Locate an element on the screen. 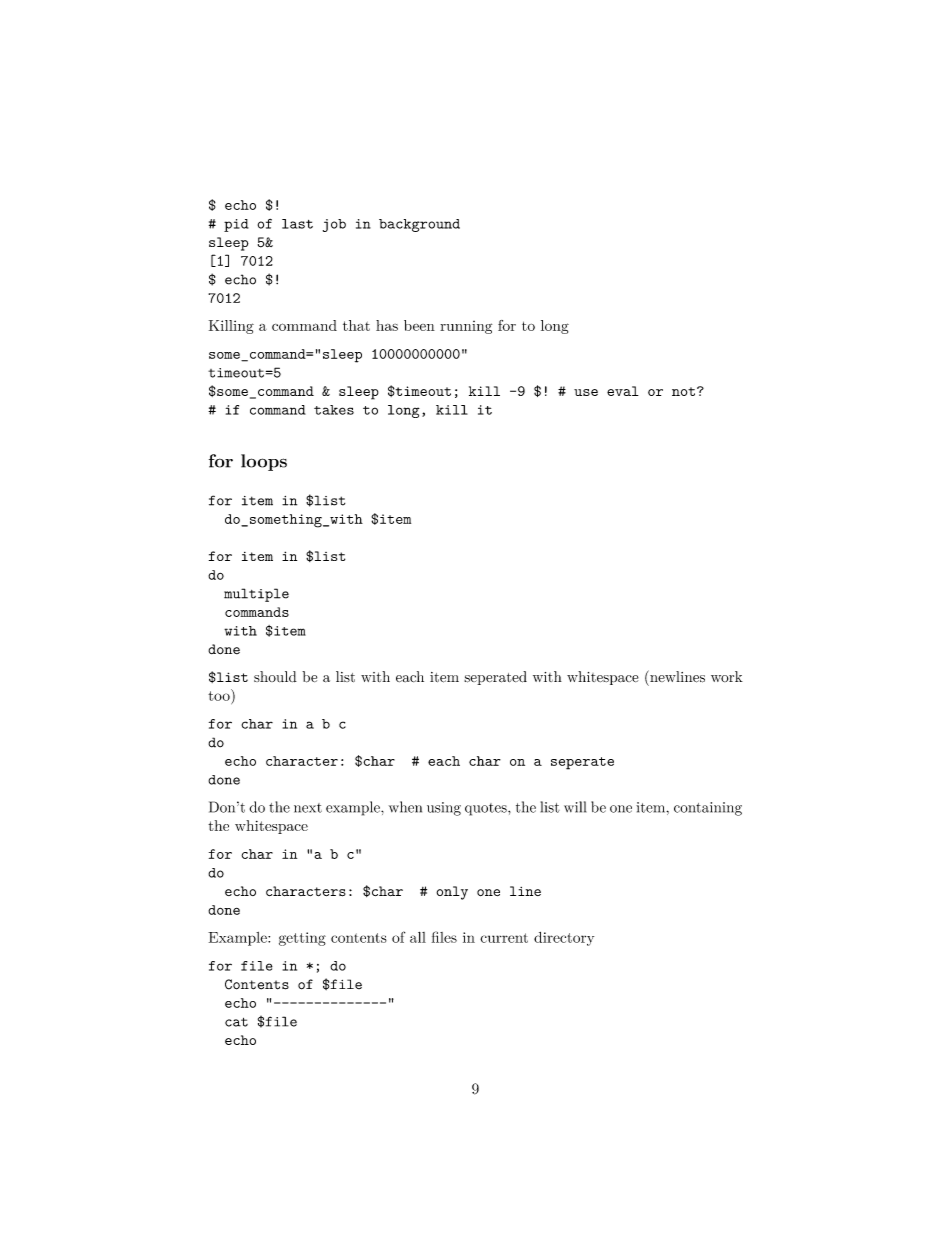  cat is located at coordinates (236, 1022).
